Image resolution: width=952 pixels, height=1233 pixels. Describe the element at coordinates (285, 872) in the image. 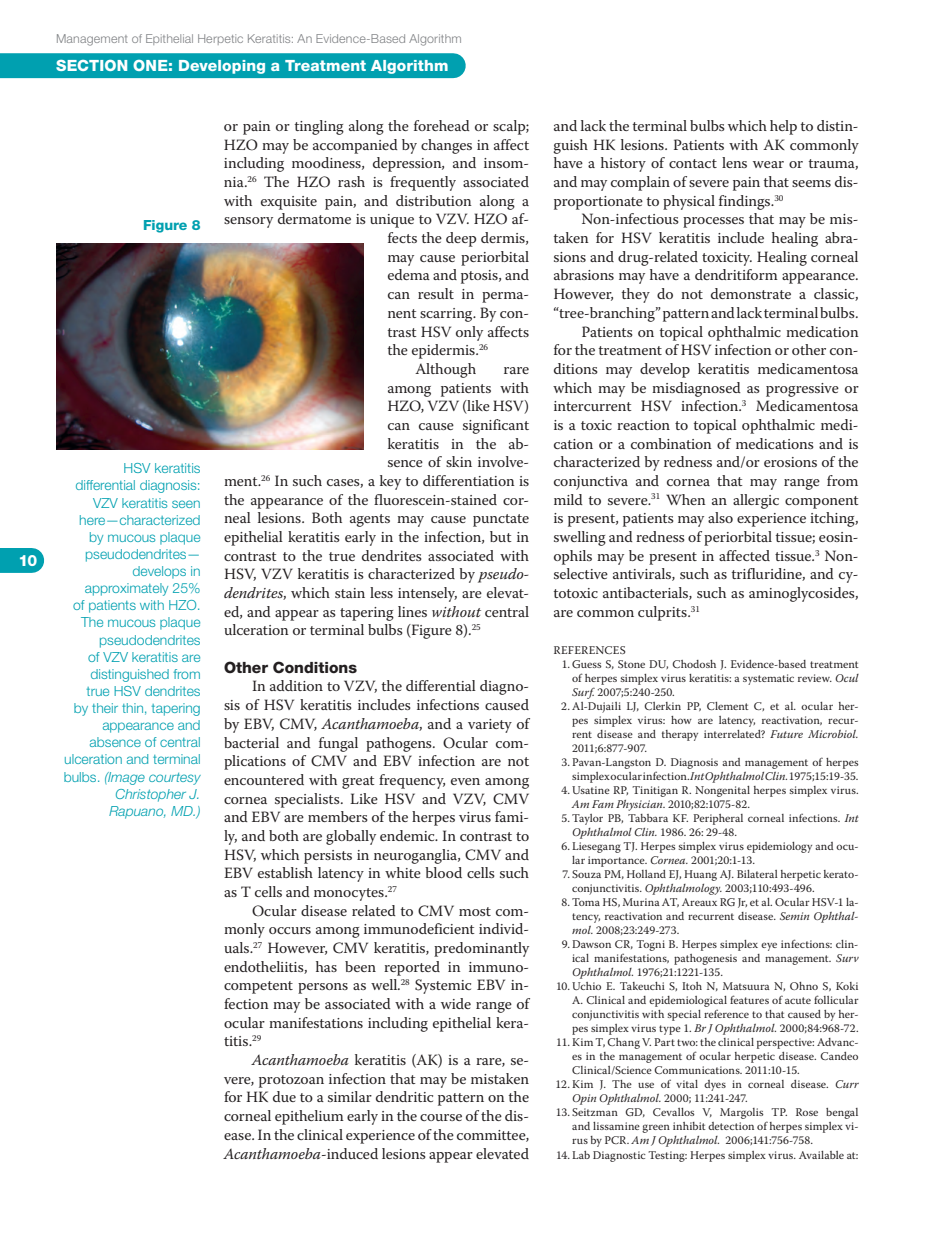

I see `establish` at that location.
